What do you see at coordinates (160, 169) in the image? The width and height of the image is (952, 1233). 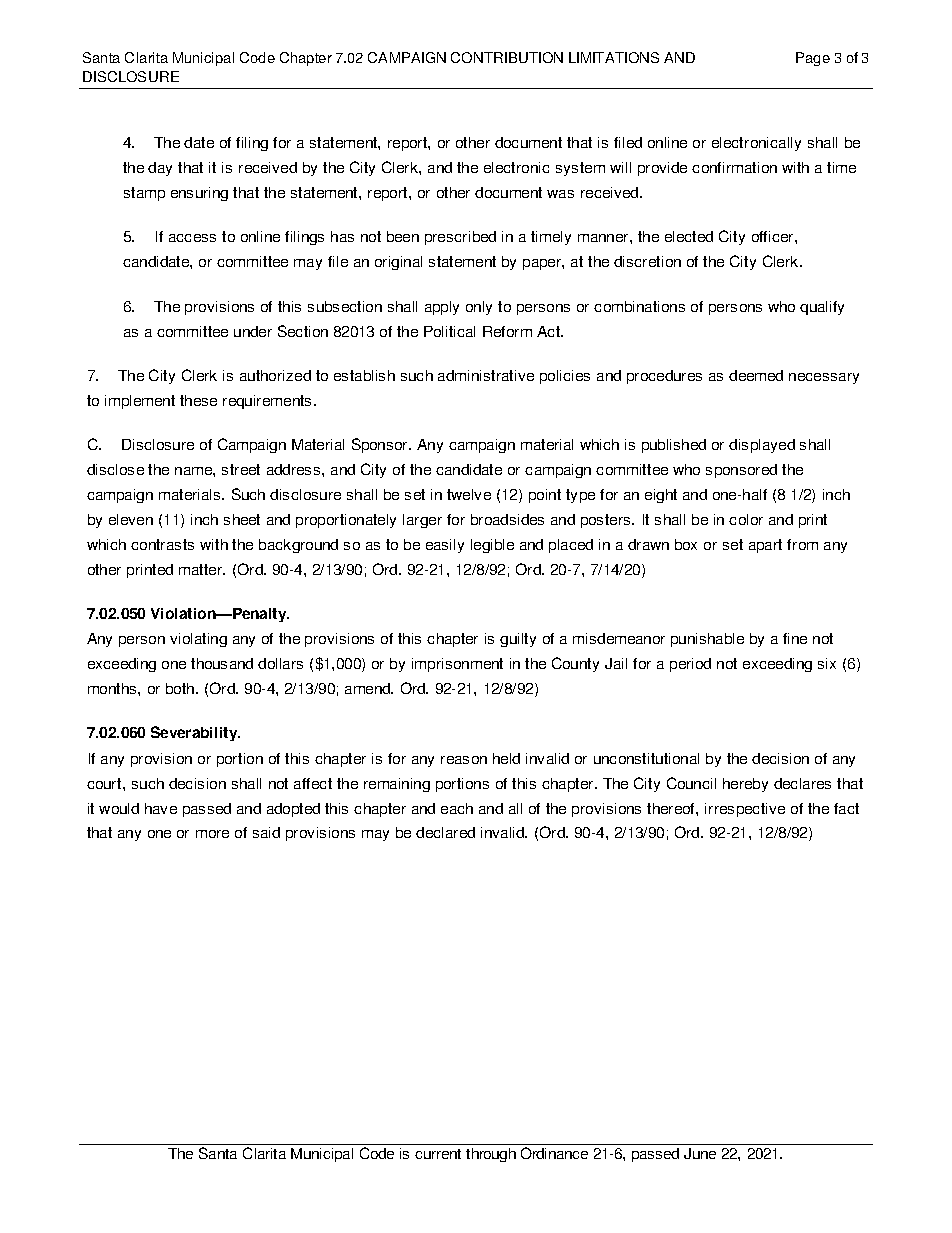 I see `day` at bounding box center [160, 169].
